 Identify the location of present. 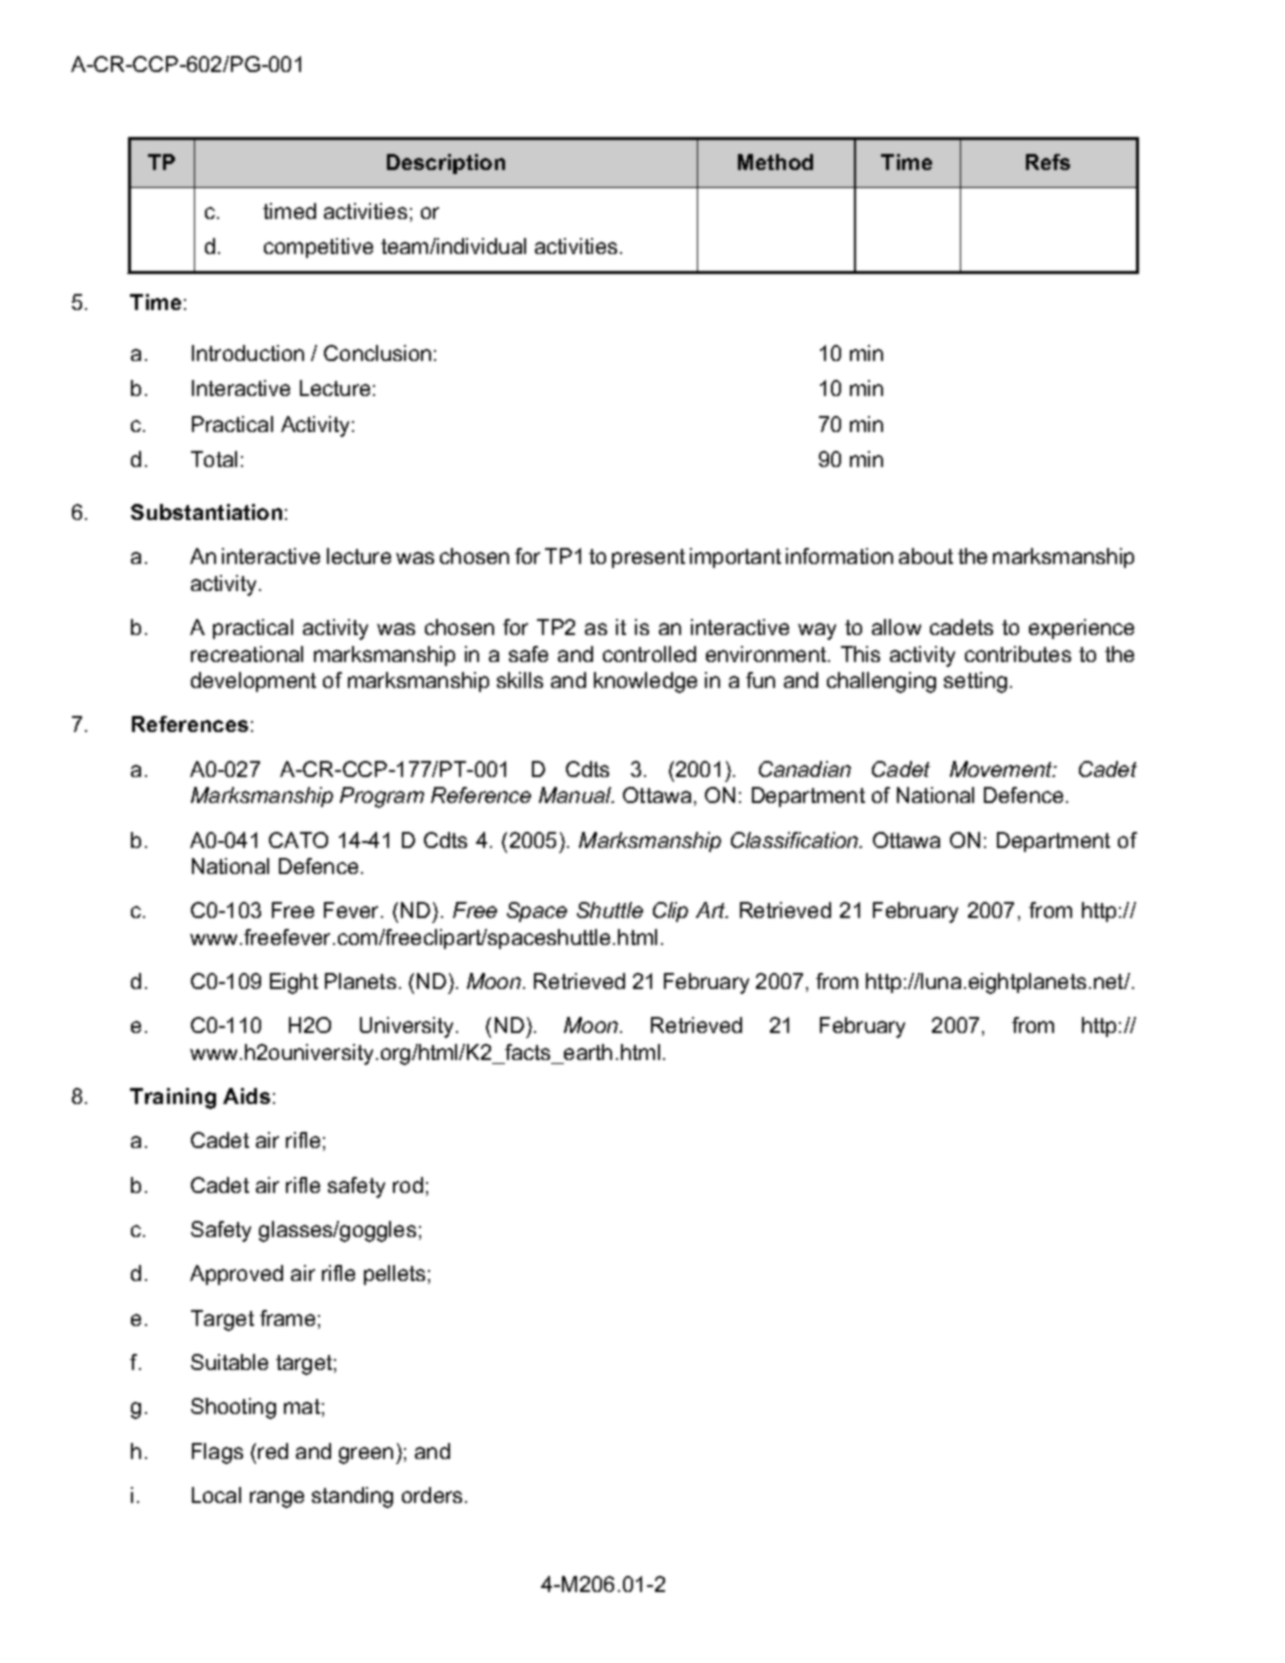
(648, 558).
